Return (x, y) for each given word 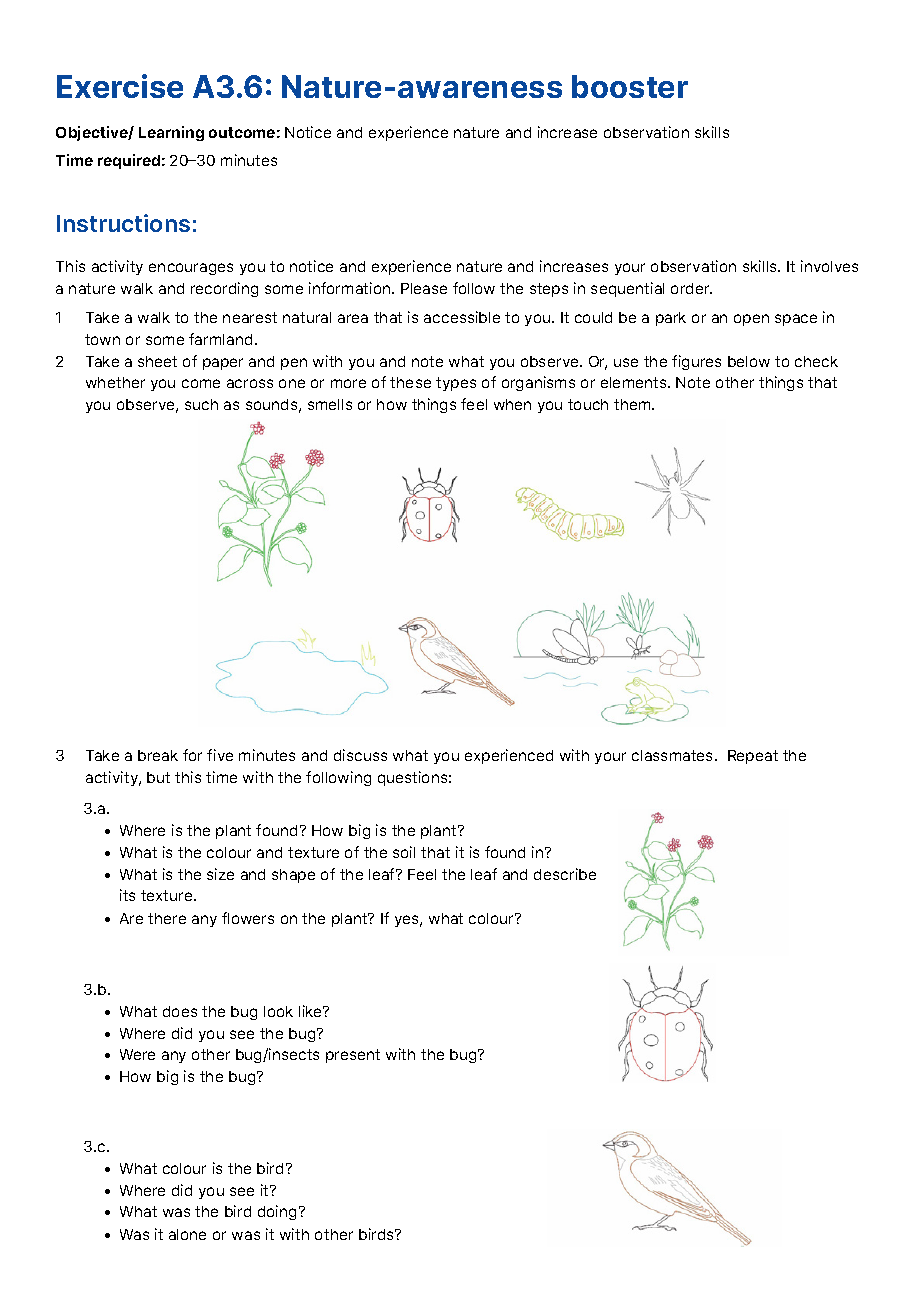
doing (277, 1212)
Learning (171, 133)
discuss (360, 755)
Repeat (753, 757)
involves (829, 266)
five (220, 755)
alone (187, 1234)
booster (630, 86)
